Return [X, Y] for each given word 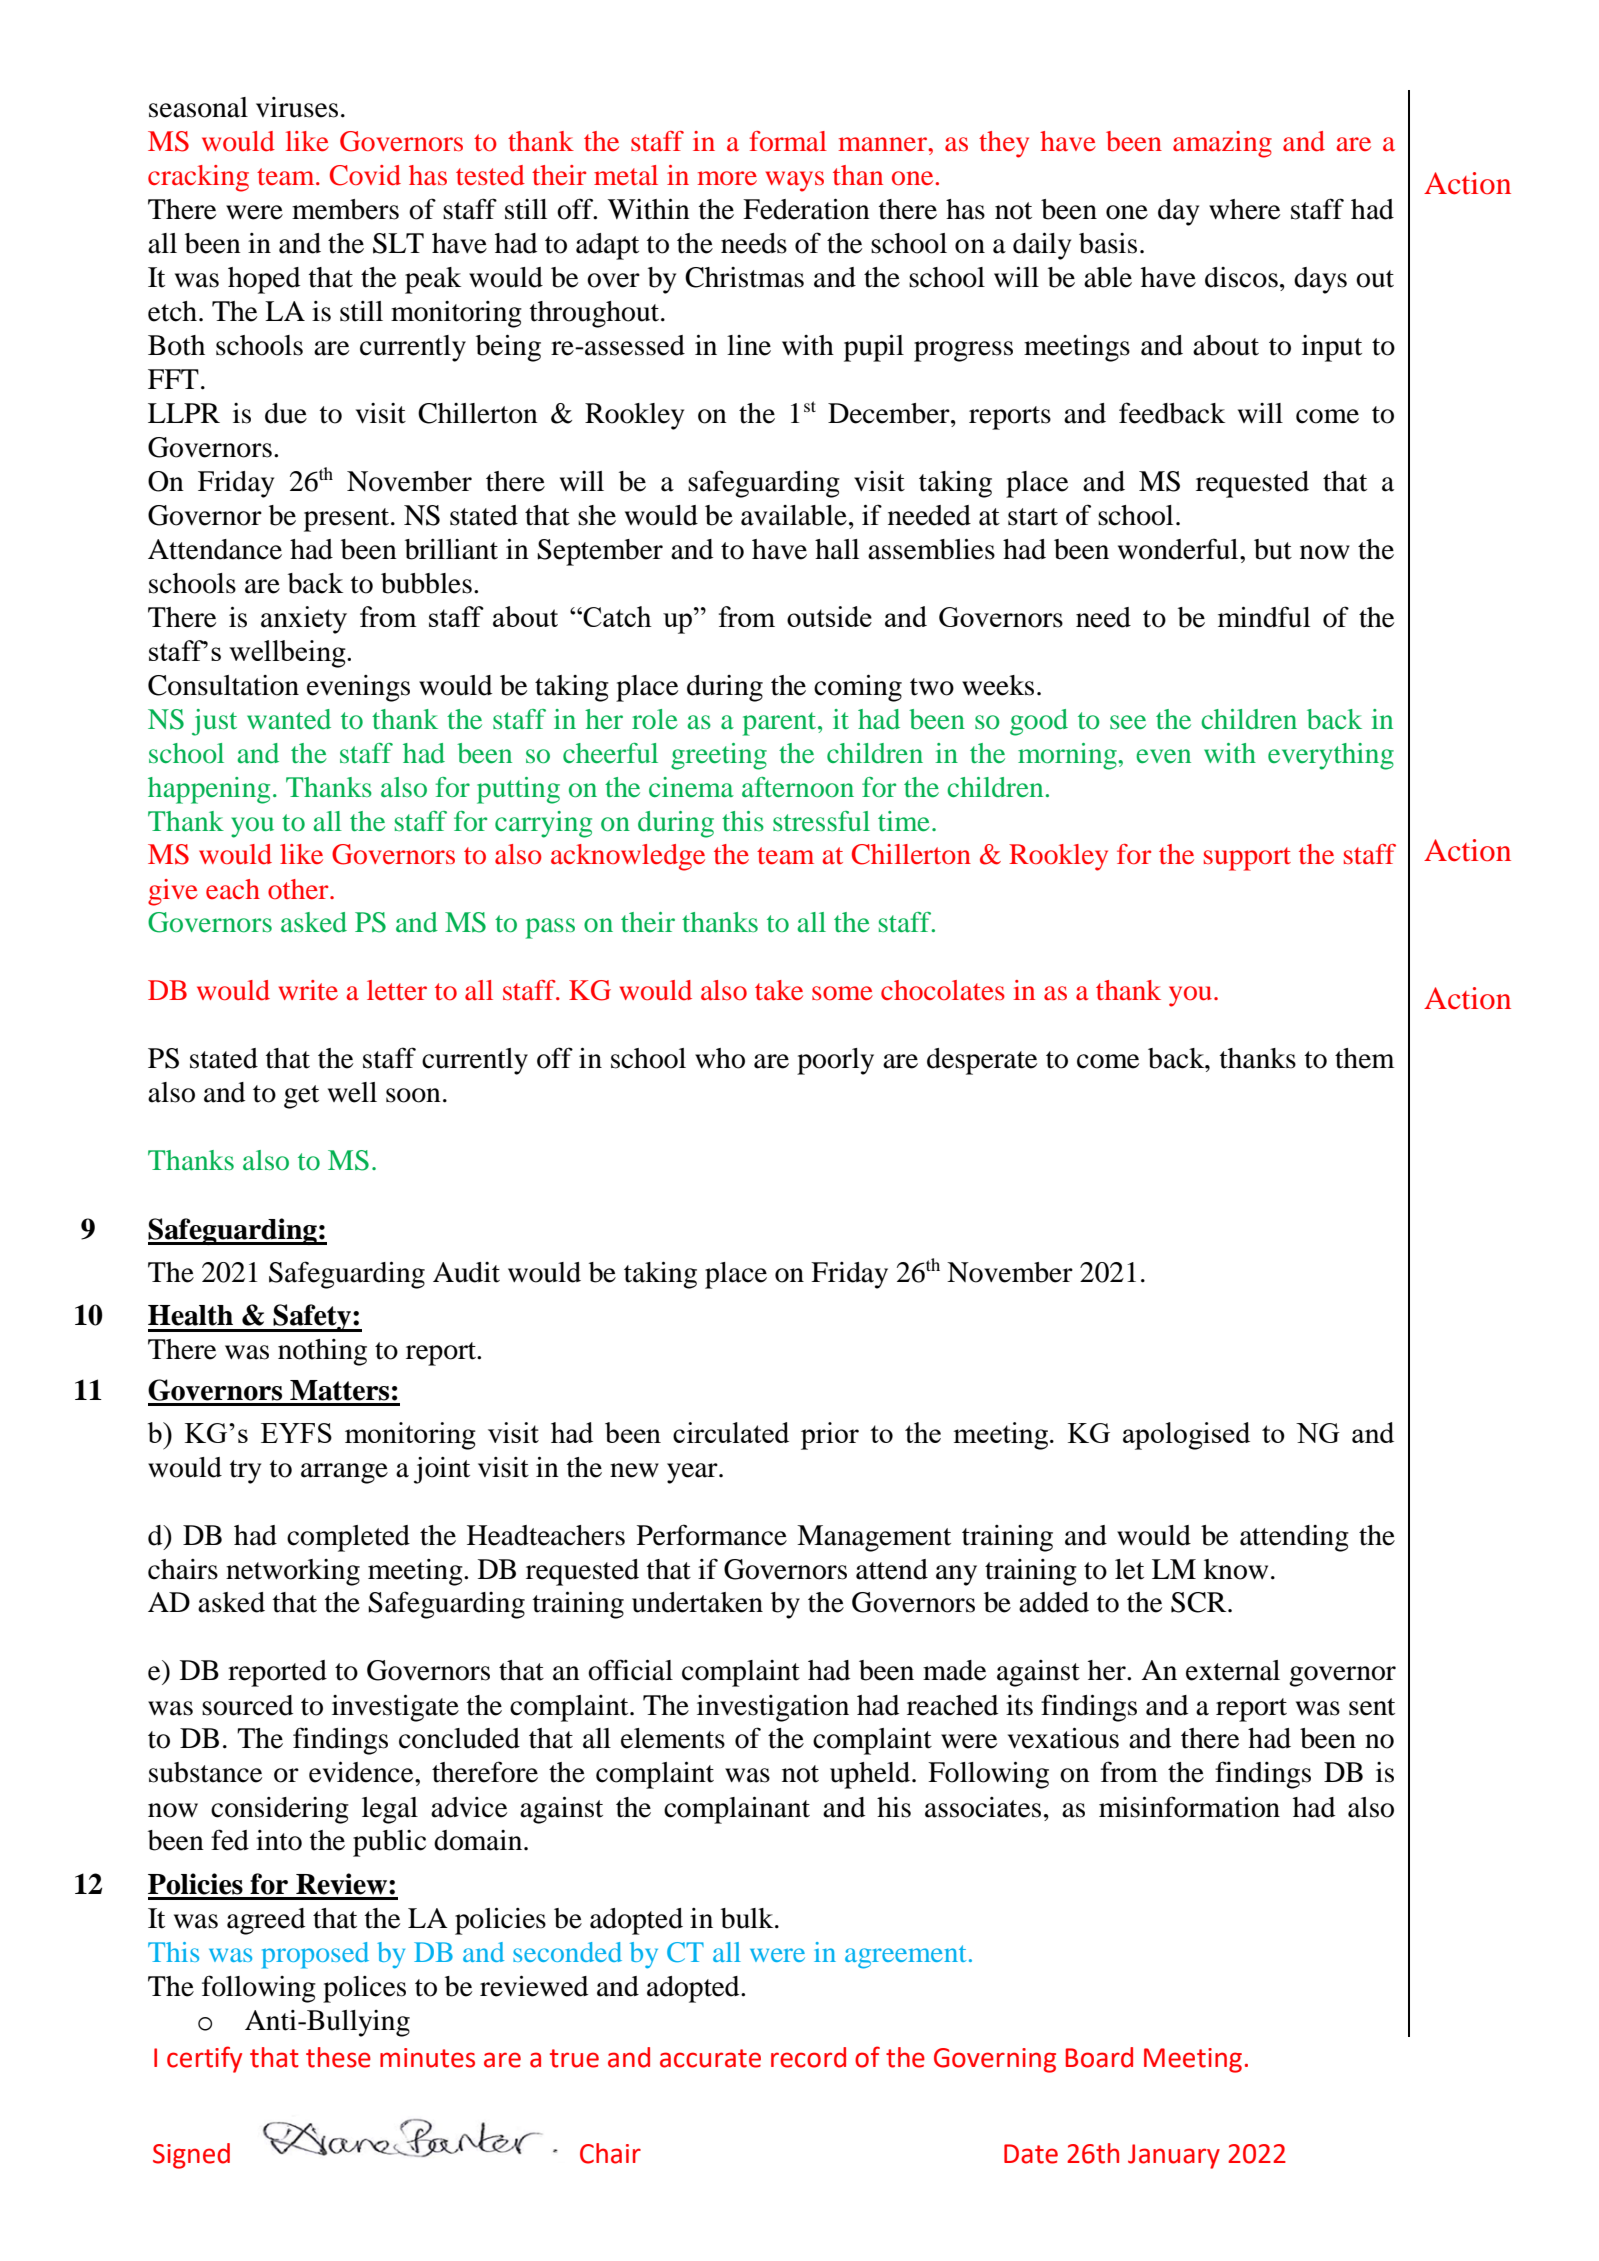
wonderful [1179, 549]
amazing [1222, 144]
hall [837, 549]
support [1247, 859]
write [308, 990]
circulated [731, 1432]
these [338, 2057]
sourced [247, 1705]
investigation [773, 1708]
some [842, 993]
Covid [365, 175]
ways [795, 181]
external [1233, 1670]
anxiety [304, 620]
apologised [1186, 1436]
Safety [312, 1318]
